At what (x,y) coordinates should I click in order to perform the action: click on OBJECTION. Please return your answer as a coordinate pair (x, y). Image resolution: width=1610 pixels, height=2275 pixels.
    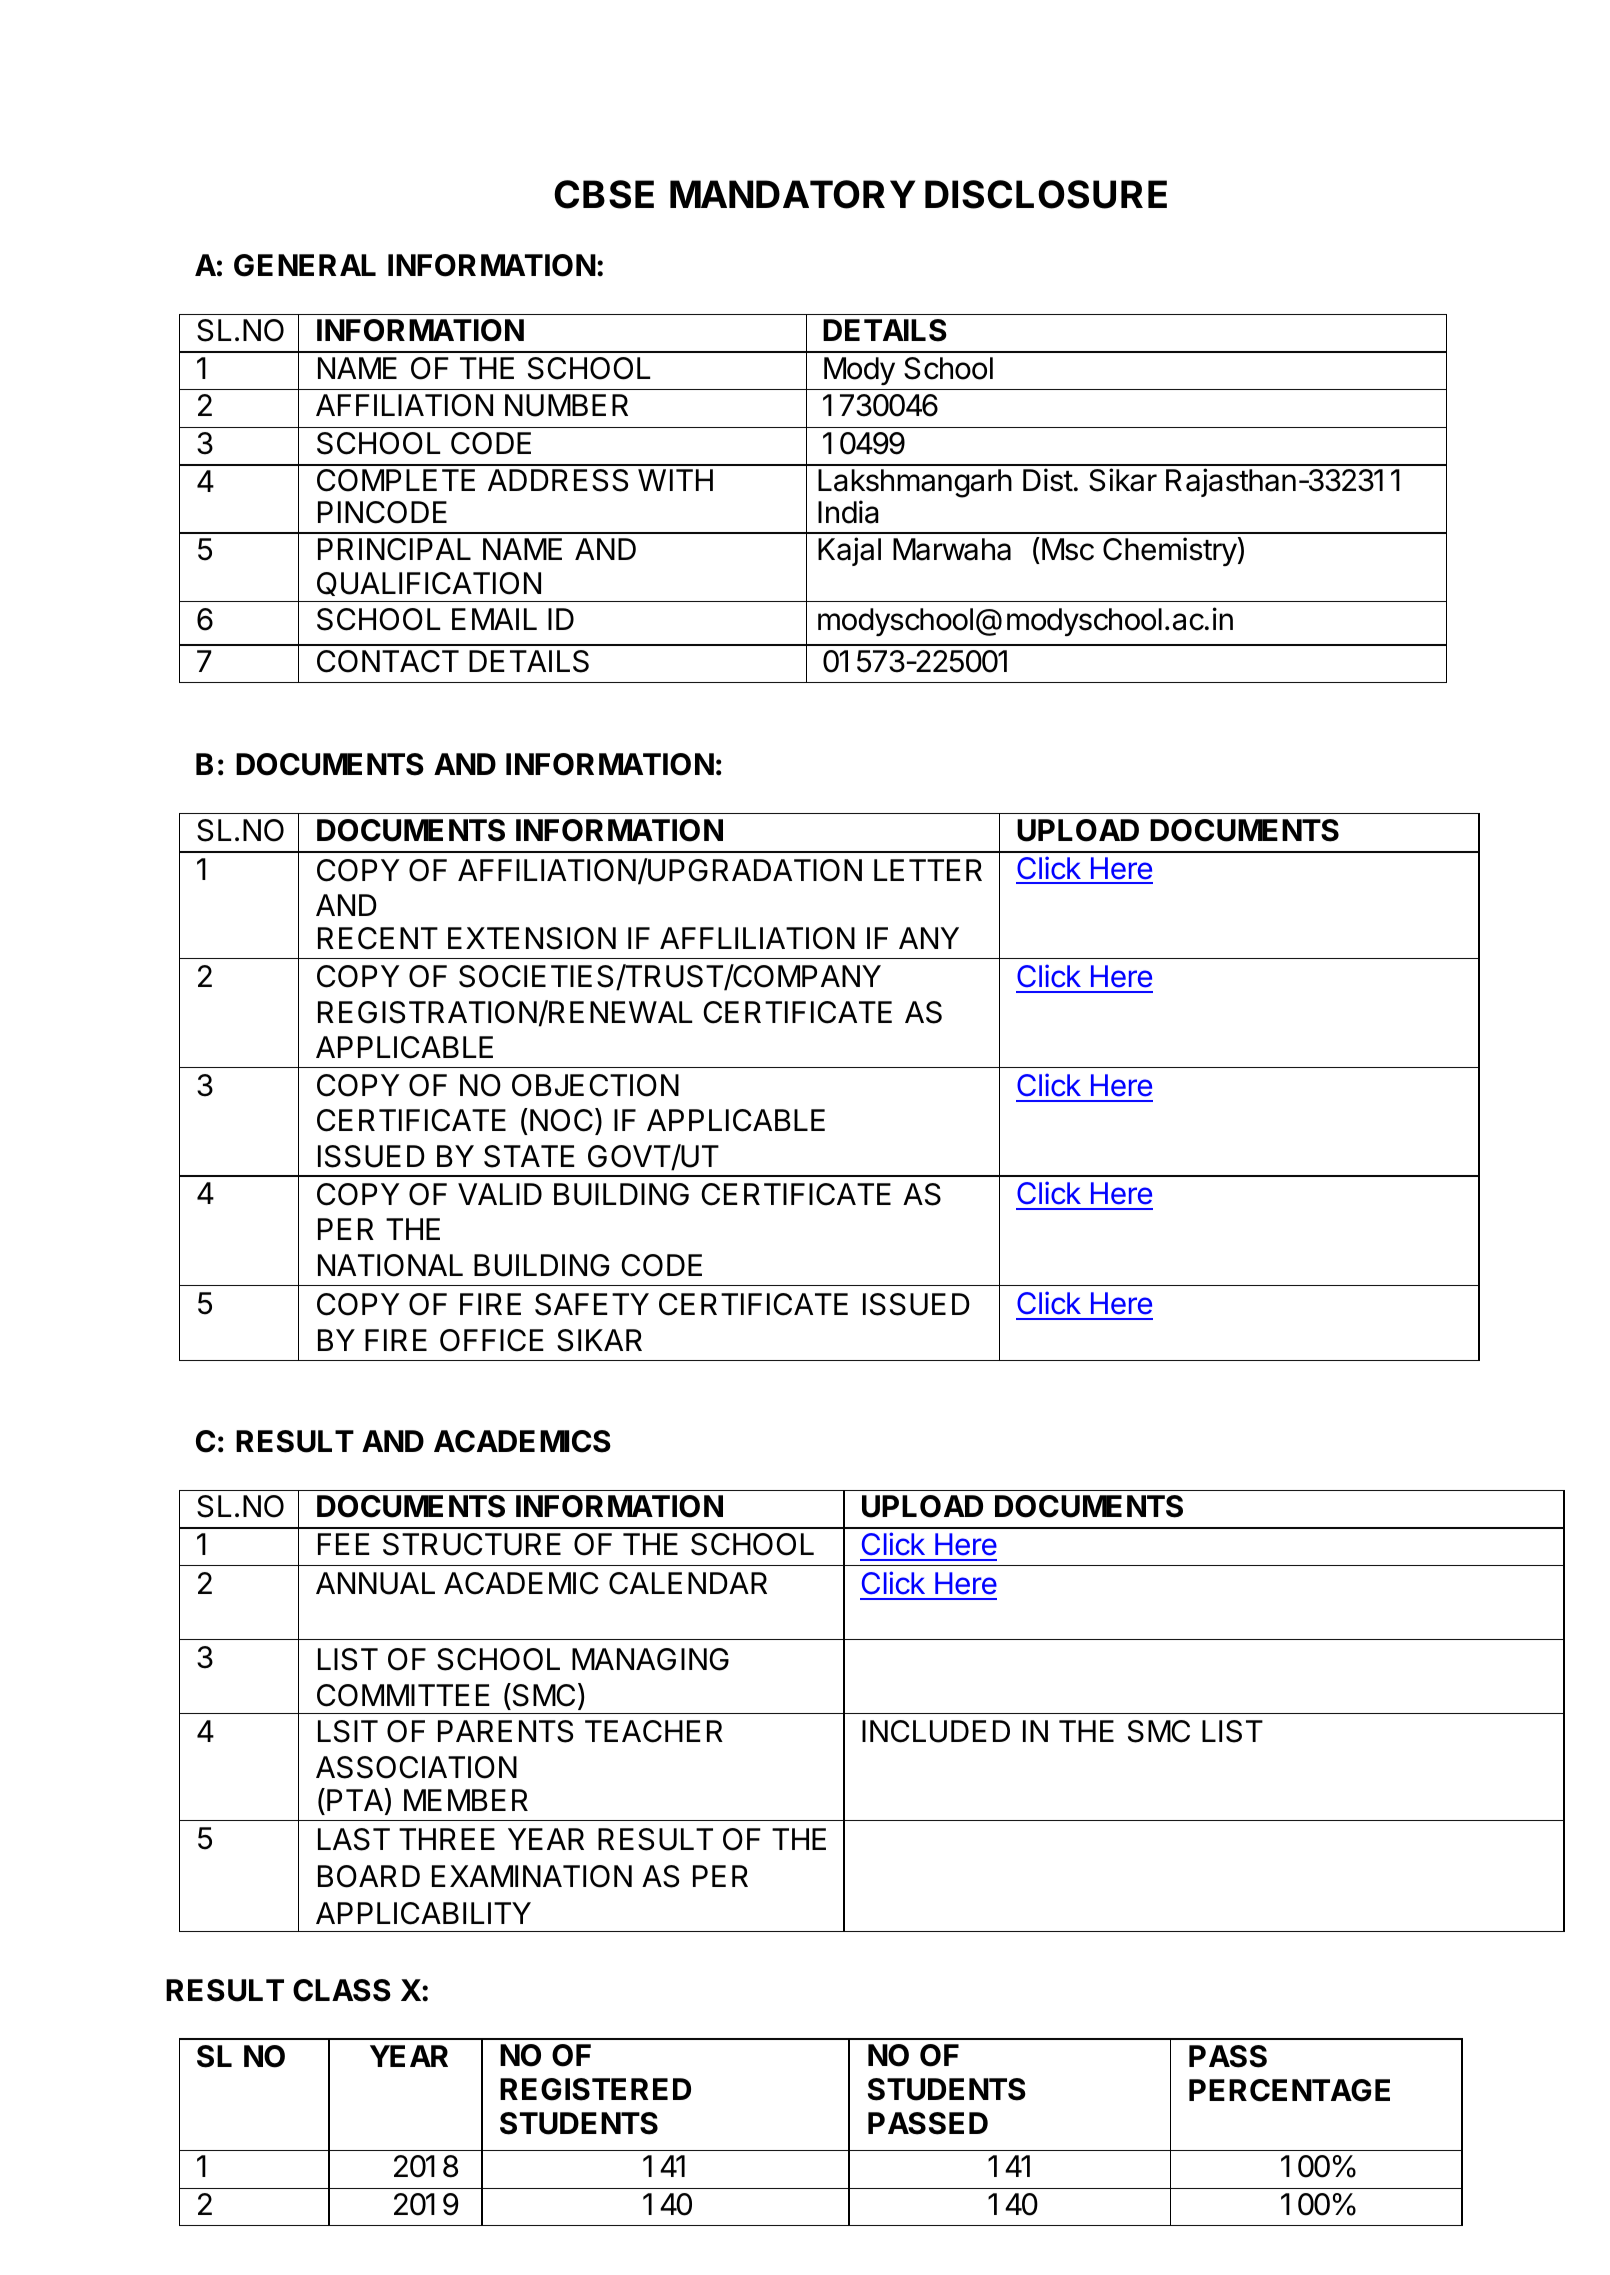
    Looking at the image, I should click on (595, 1085).
